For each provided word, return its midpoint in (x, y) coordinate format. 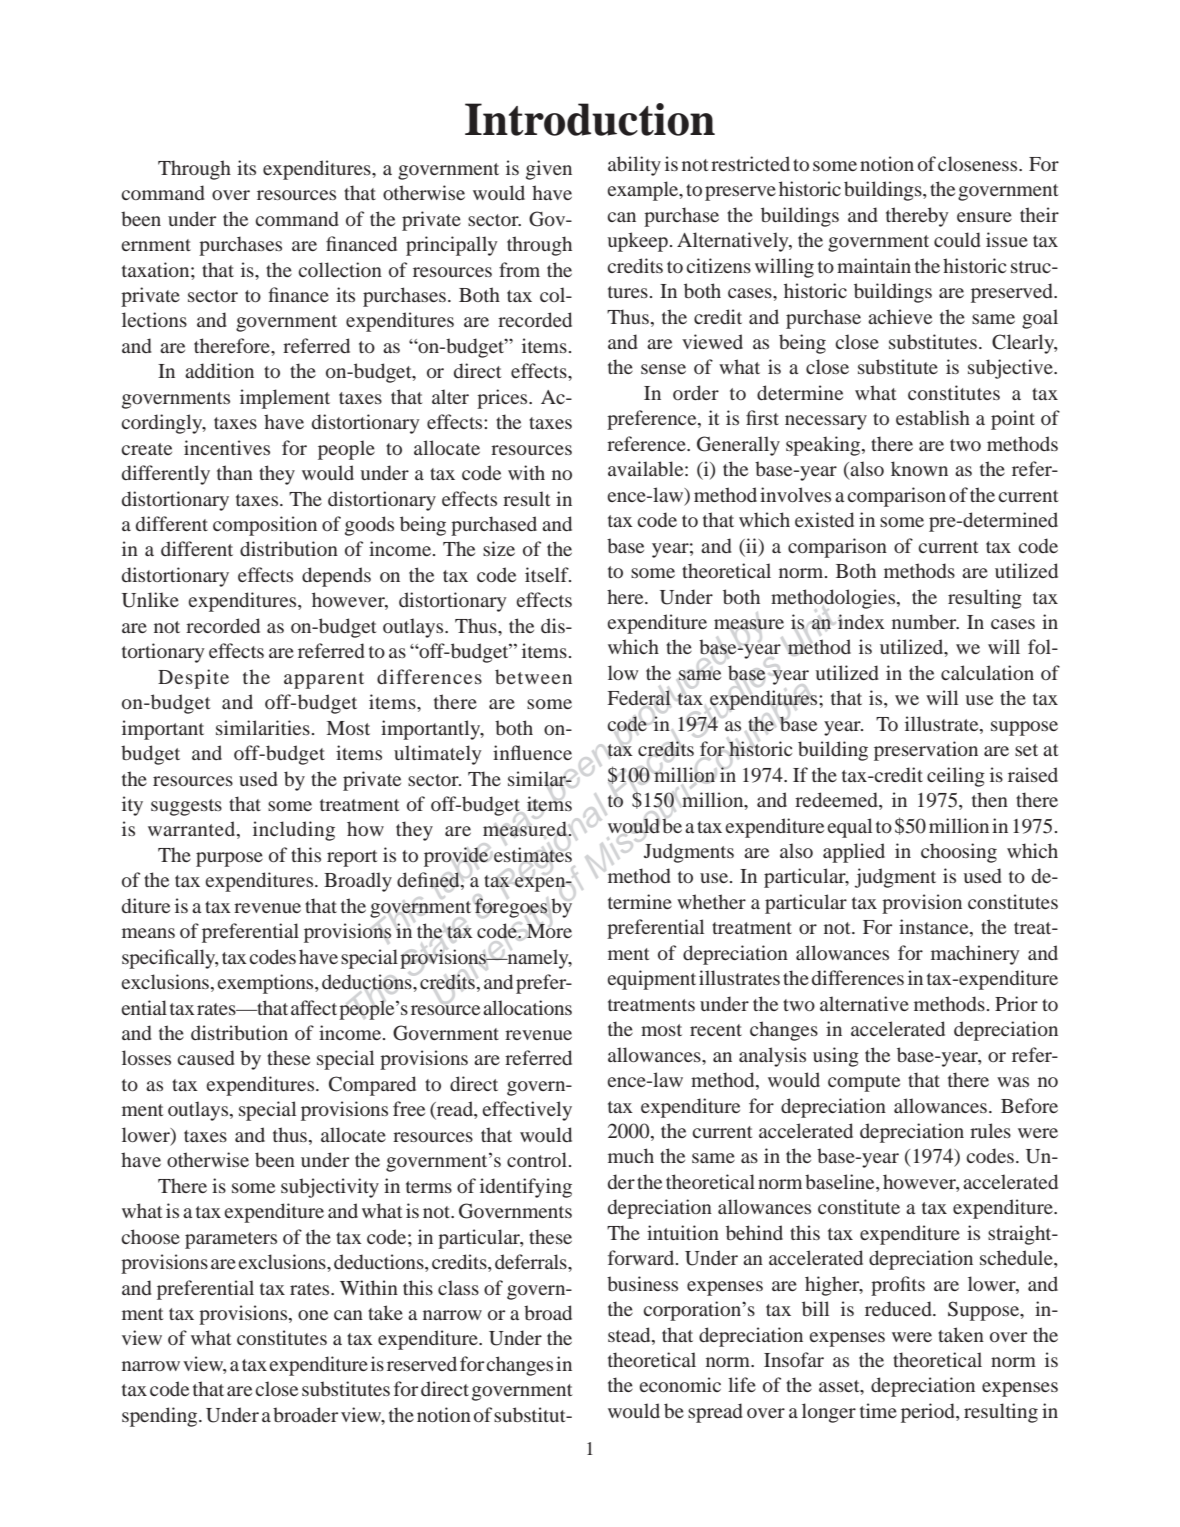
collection (340, 269)
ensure (984, 217)
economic (680, 1384)
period (929, 1413)
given (549, 170)
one (313, 1315)
